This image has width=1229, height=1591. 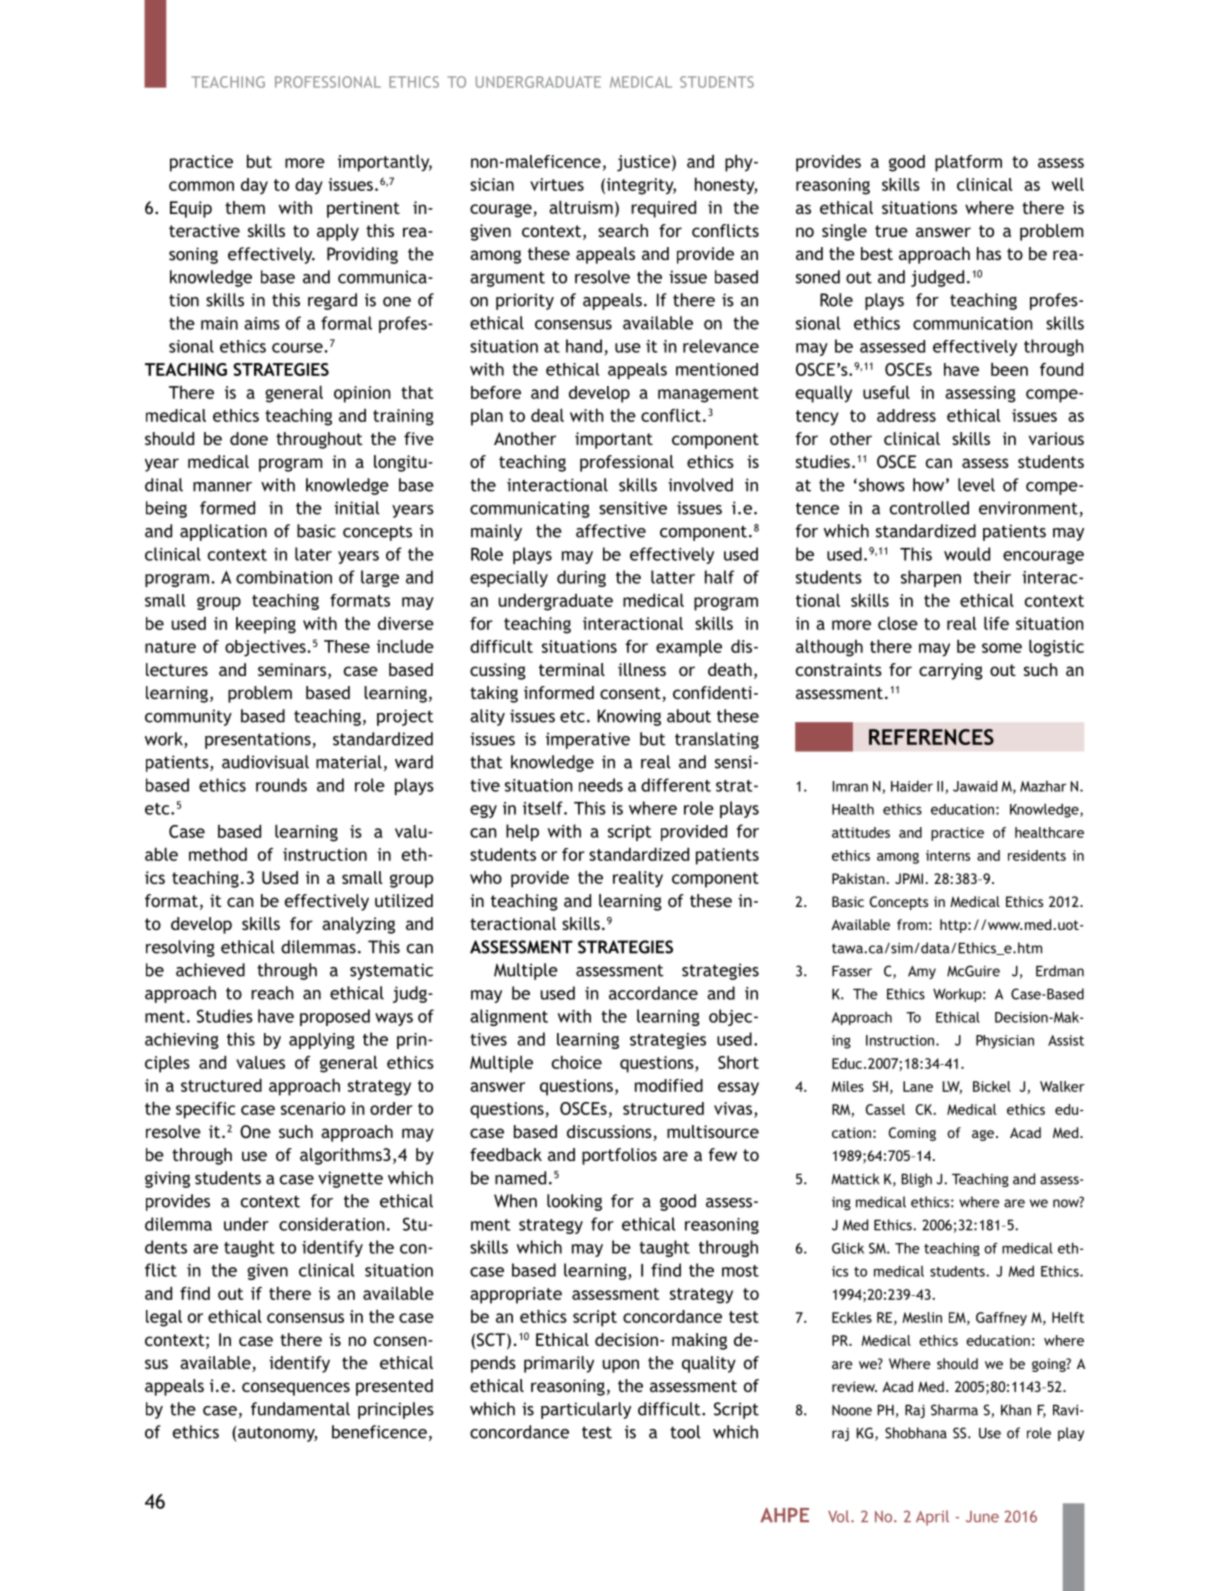 What do you see at coordinates (313, 1108) in the image?
I see `scenario` at bounding box center [313, 1108].
